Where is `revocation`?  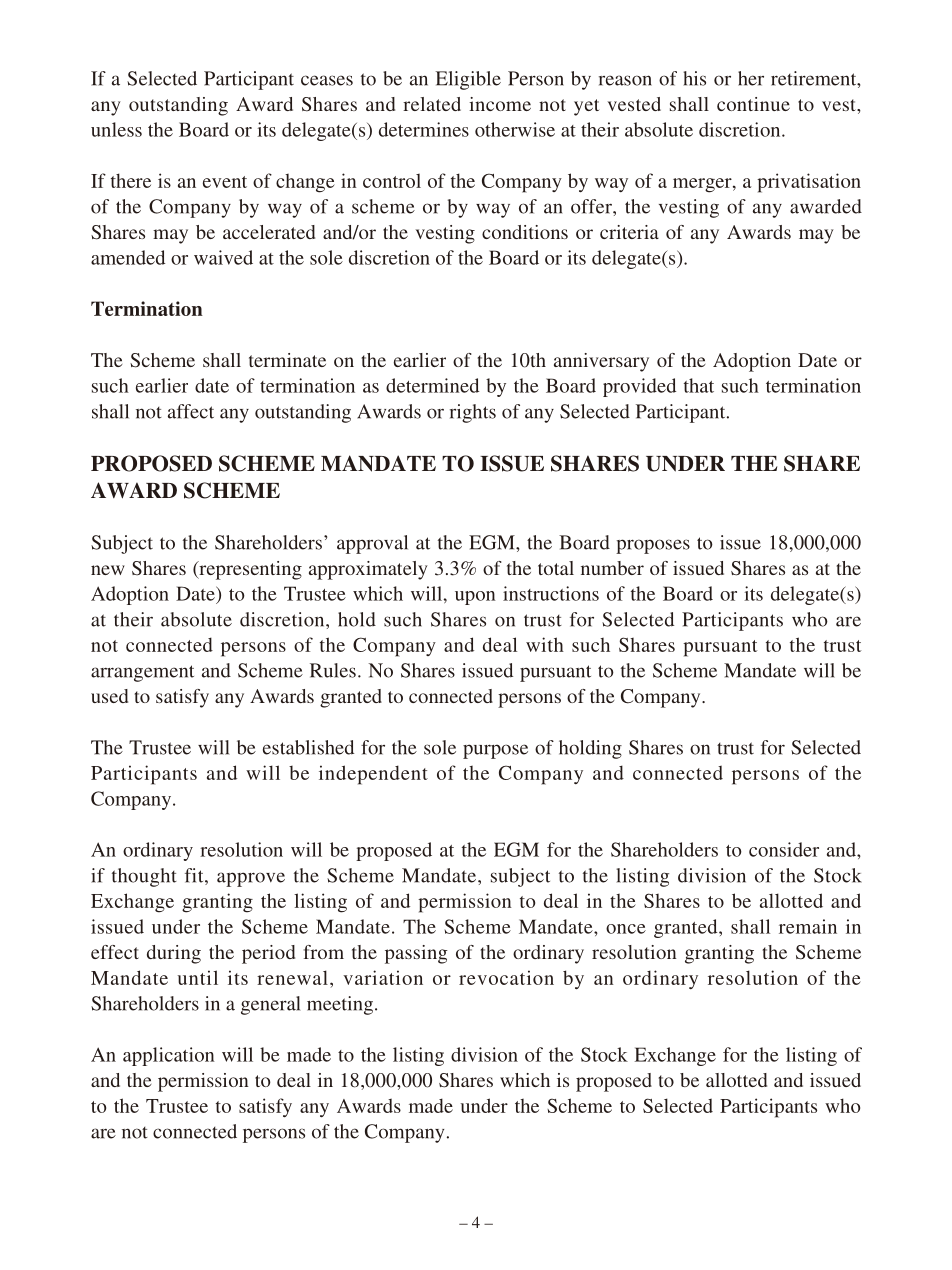
revocation is located at coordinates (506, 977).
